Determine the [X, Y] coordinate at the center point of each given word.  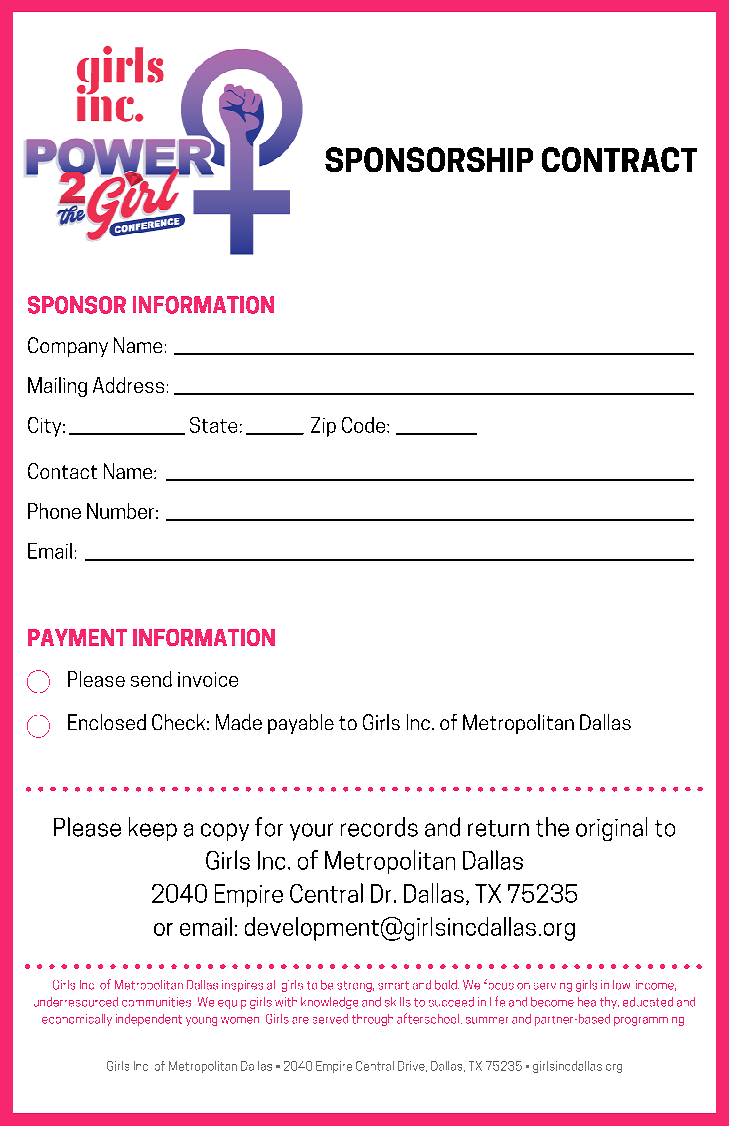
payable [301, 724]
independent [149, 1020]
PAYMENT [77, 637]
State [213, 425]
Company [68, 347]
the [552, 827]
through [372, 1020]
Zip [323, 427]
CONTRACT [619, 159]
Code [365, 425]
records [379, 827]
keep [153, 829]
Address [128, 385]
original [611, 829]
